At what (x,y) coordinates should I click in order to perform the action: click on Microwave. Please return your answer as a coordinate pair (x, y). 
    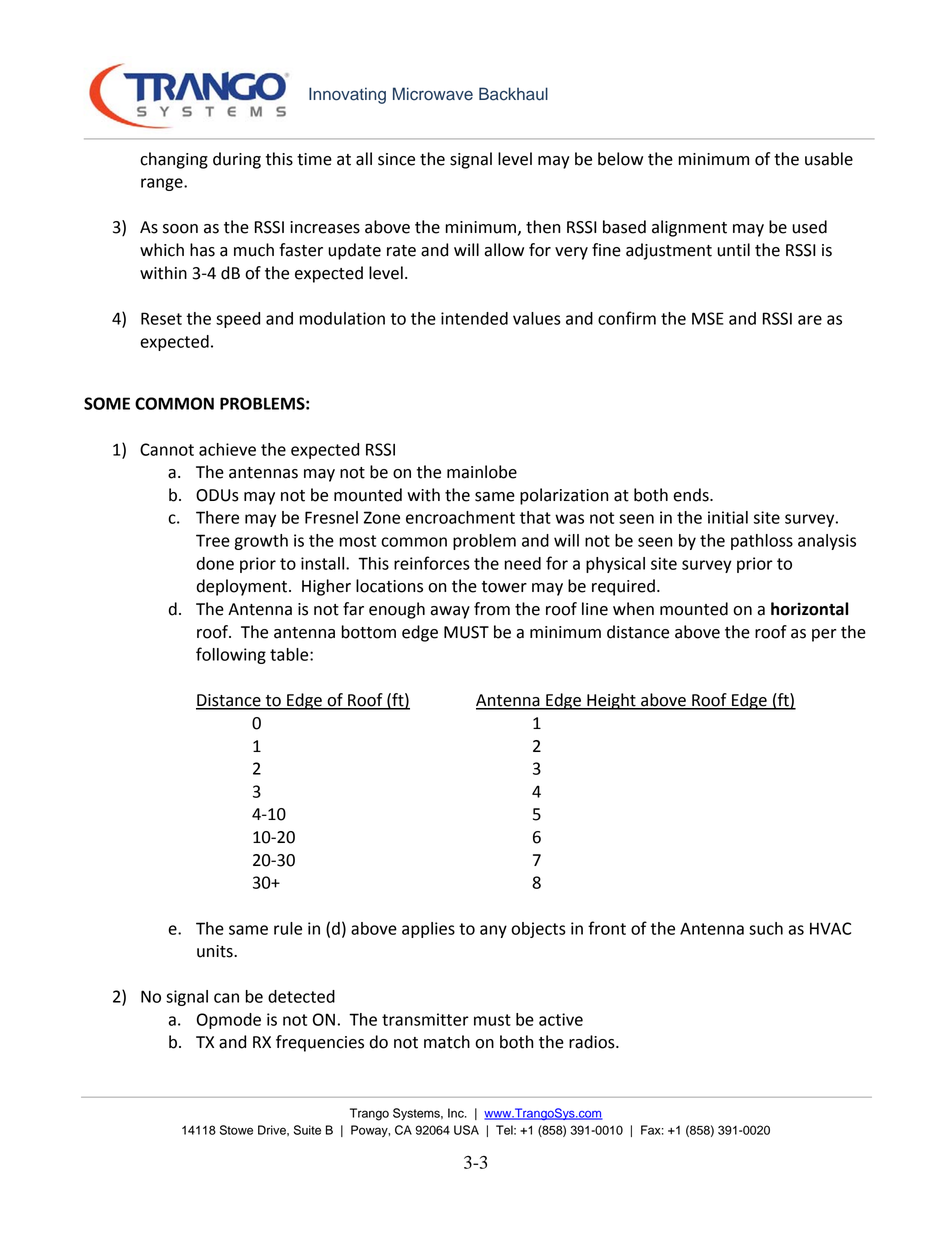
    Looking at the image, I should click on (433, 94).
